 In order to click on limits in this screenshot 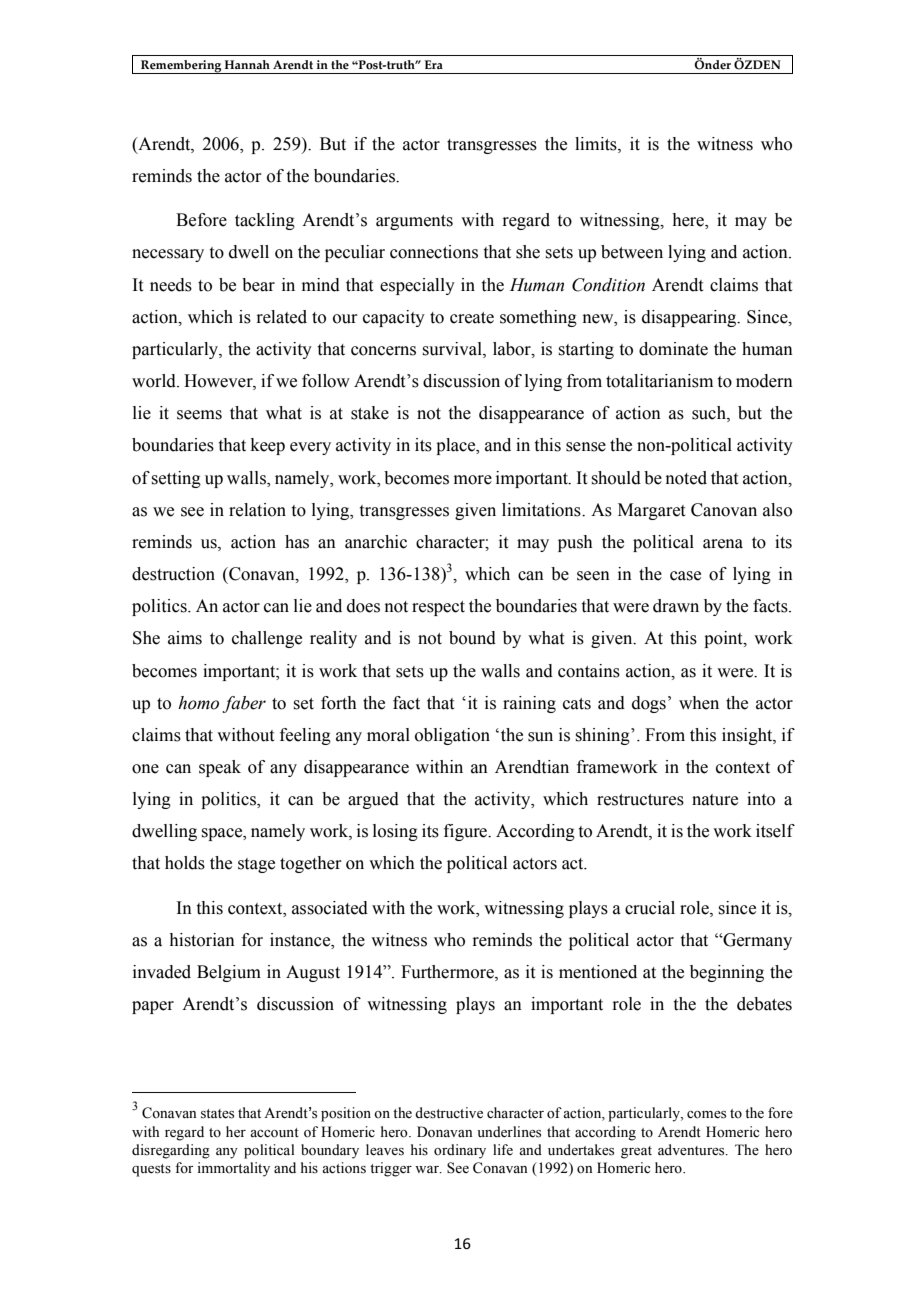, I will do `click(597, 144)`.
